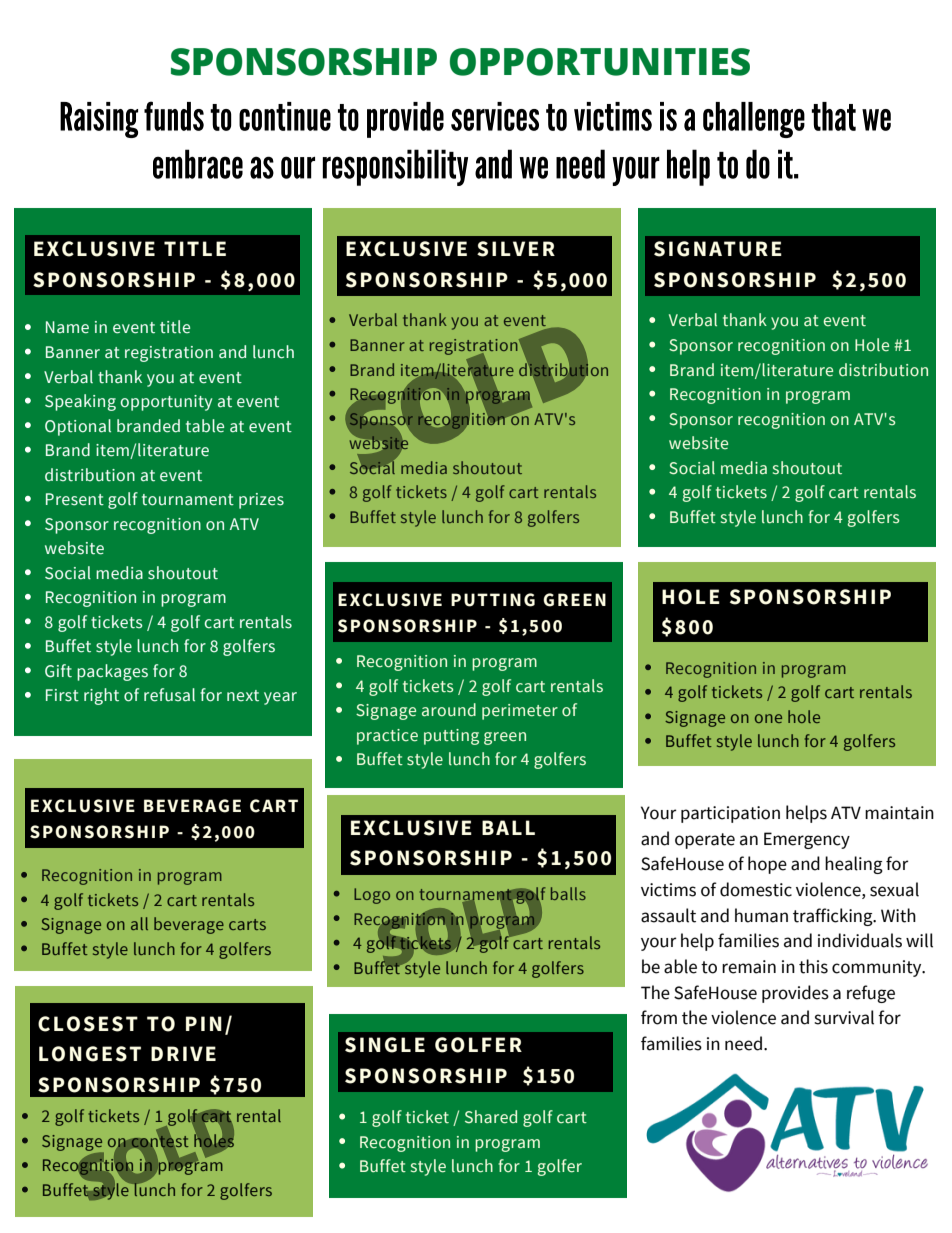 This screenshot has height=1233, width=952. I want to click on SIGNATURE, so click(718, 249).
